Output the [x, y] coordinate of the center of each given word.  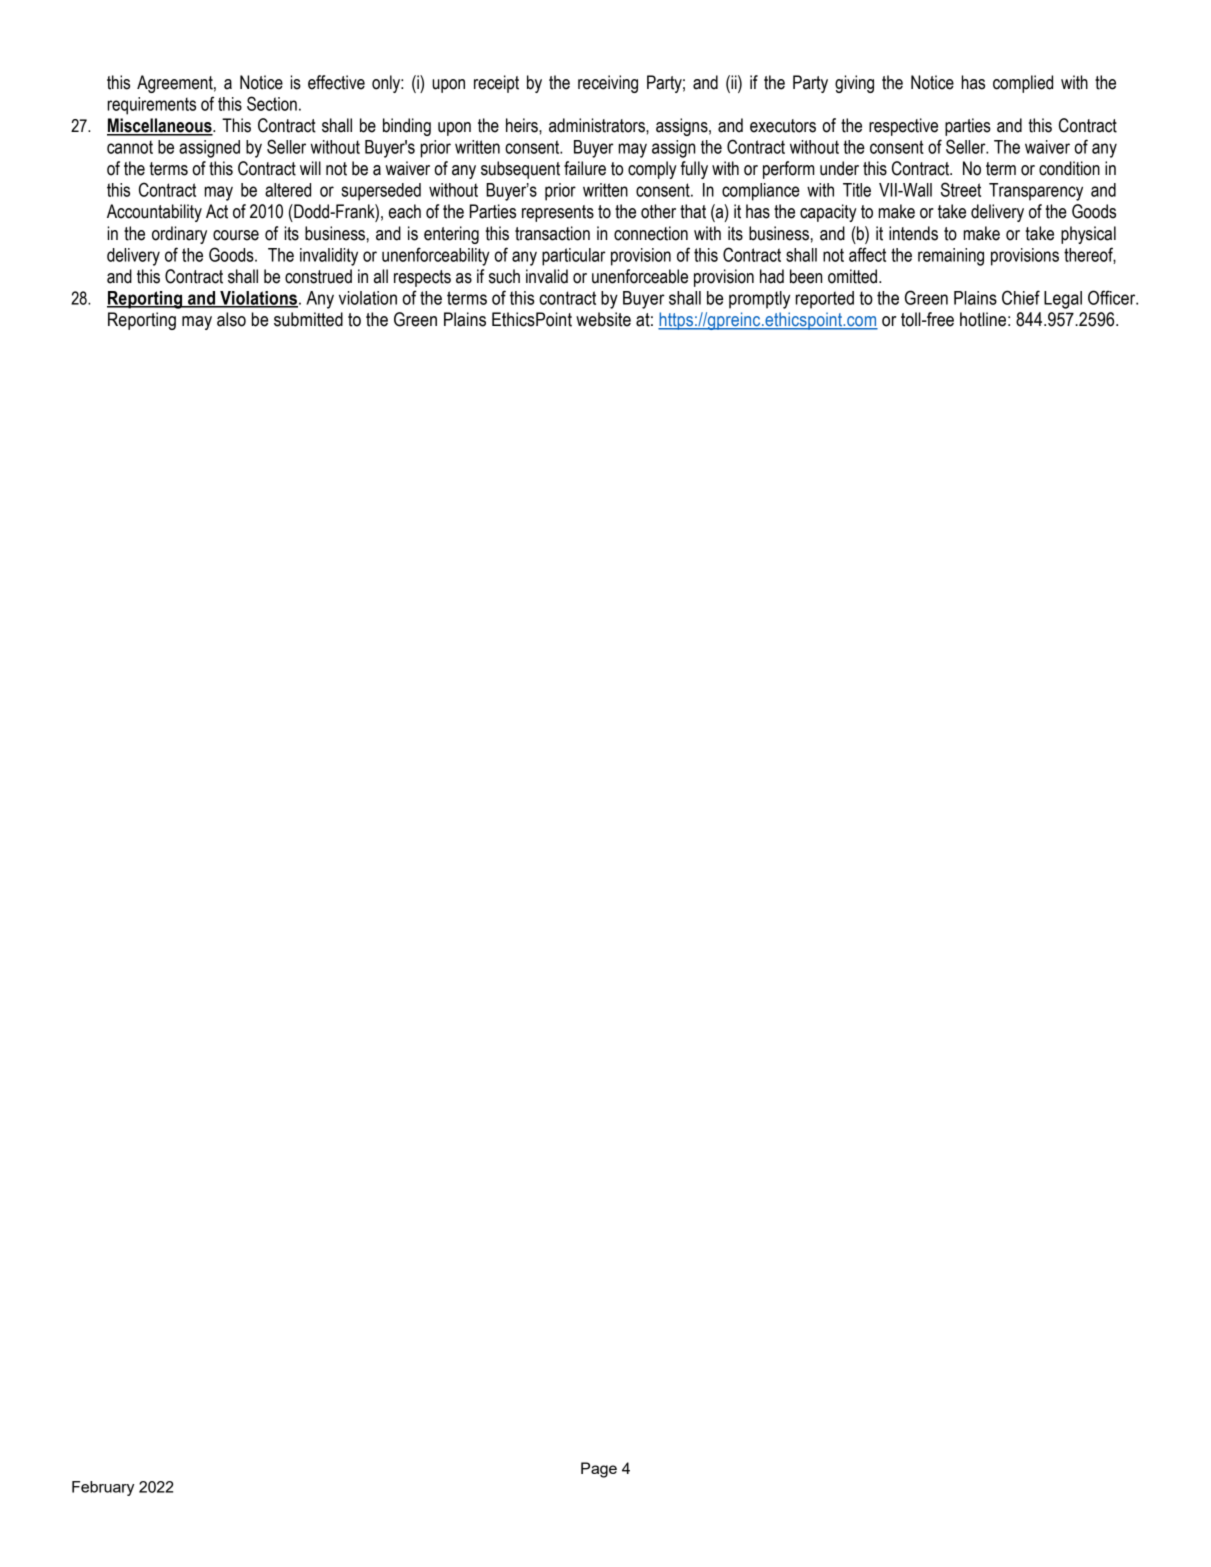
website [603, 319]
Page [599, 1470]
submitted [308, 319]
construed [318, 276]
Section [272, 103]
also [231, 319]
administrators [598, 125]
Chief [1021, 297]
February [103, 1488]
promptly [759, 300]
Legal [1063, 300]
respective [903, 127]
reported [825, 300]
